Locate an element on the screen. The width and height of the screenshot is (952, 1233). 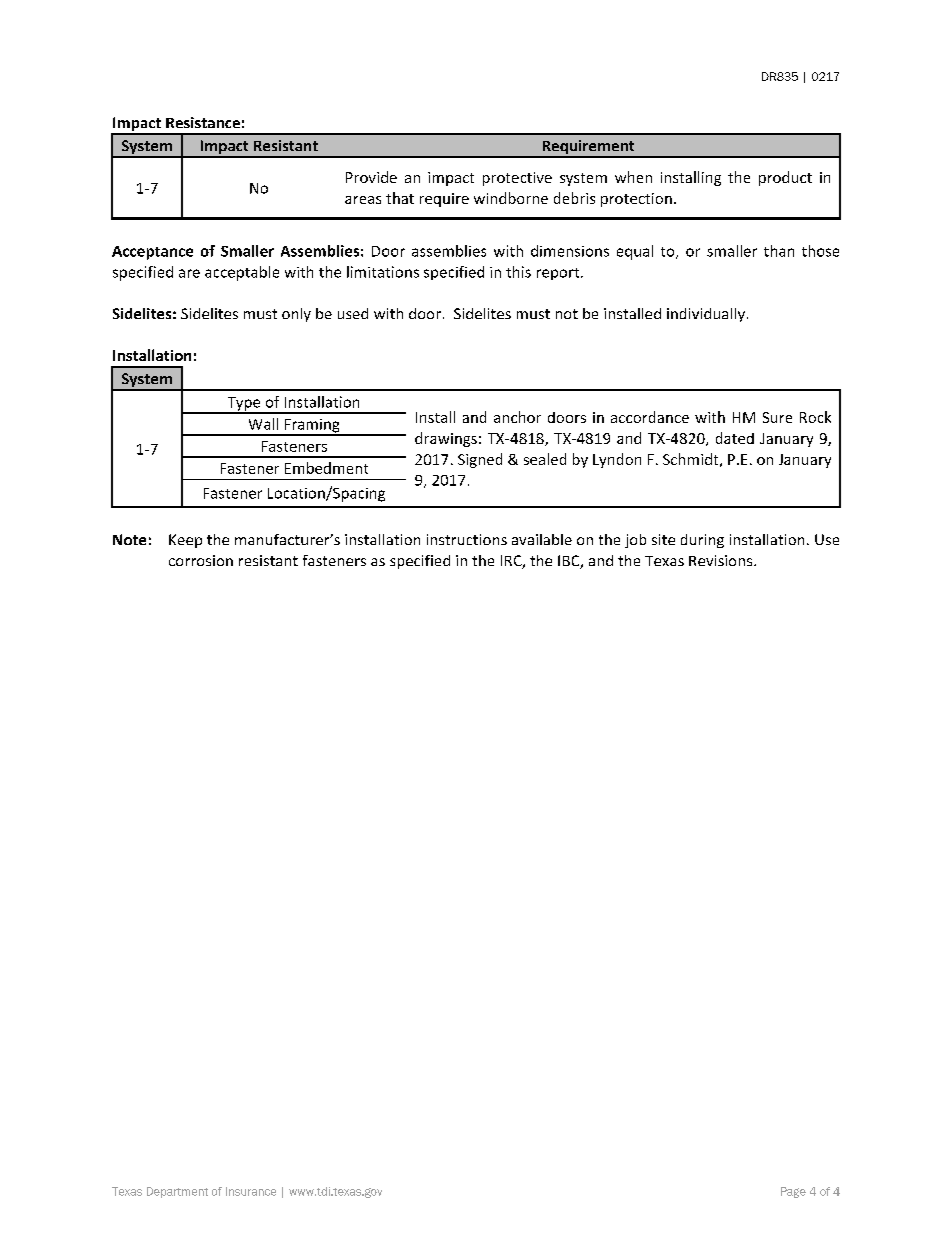
instructions is located at coordinates (467, 539).
